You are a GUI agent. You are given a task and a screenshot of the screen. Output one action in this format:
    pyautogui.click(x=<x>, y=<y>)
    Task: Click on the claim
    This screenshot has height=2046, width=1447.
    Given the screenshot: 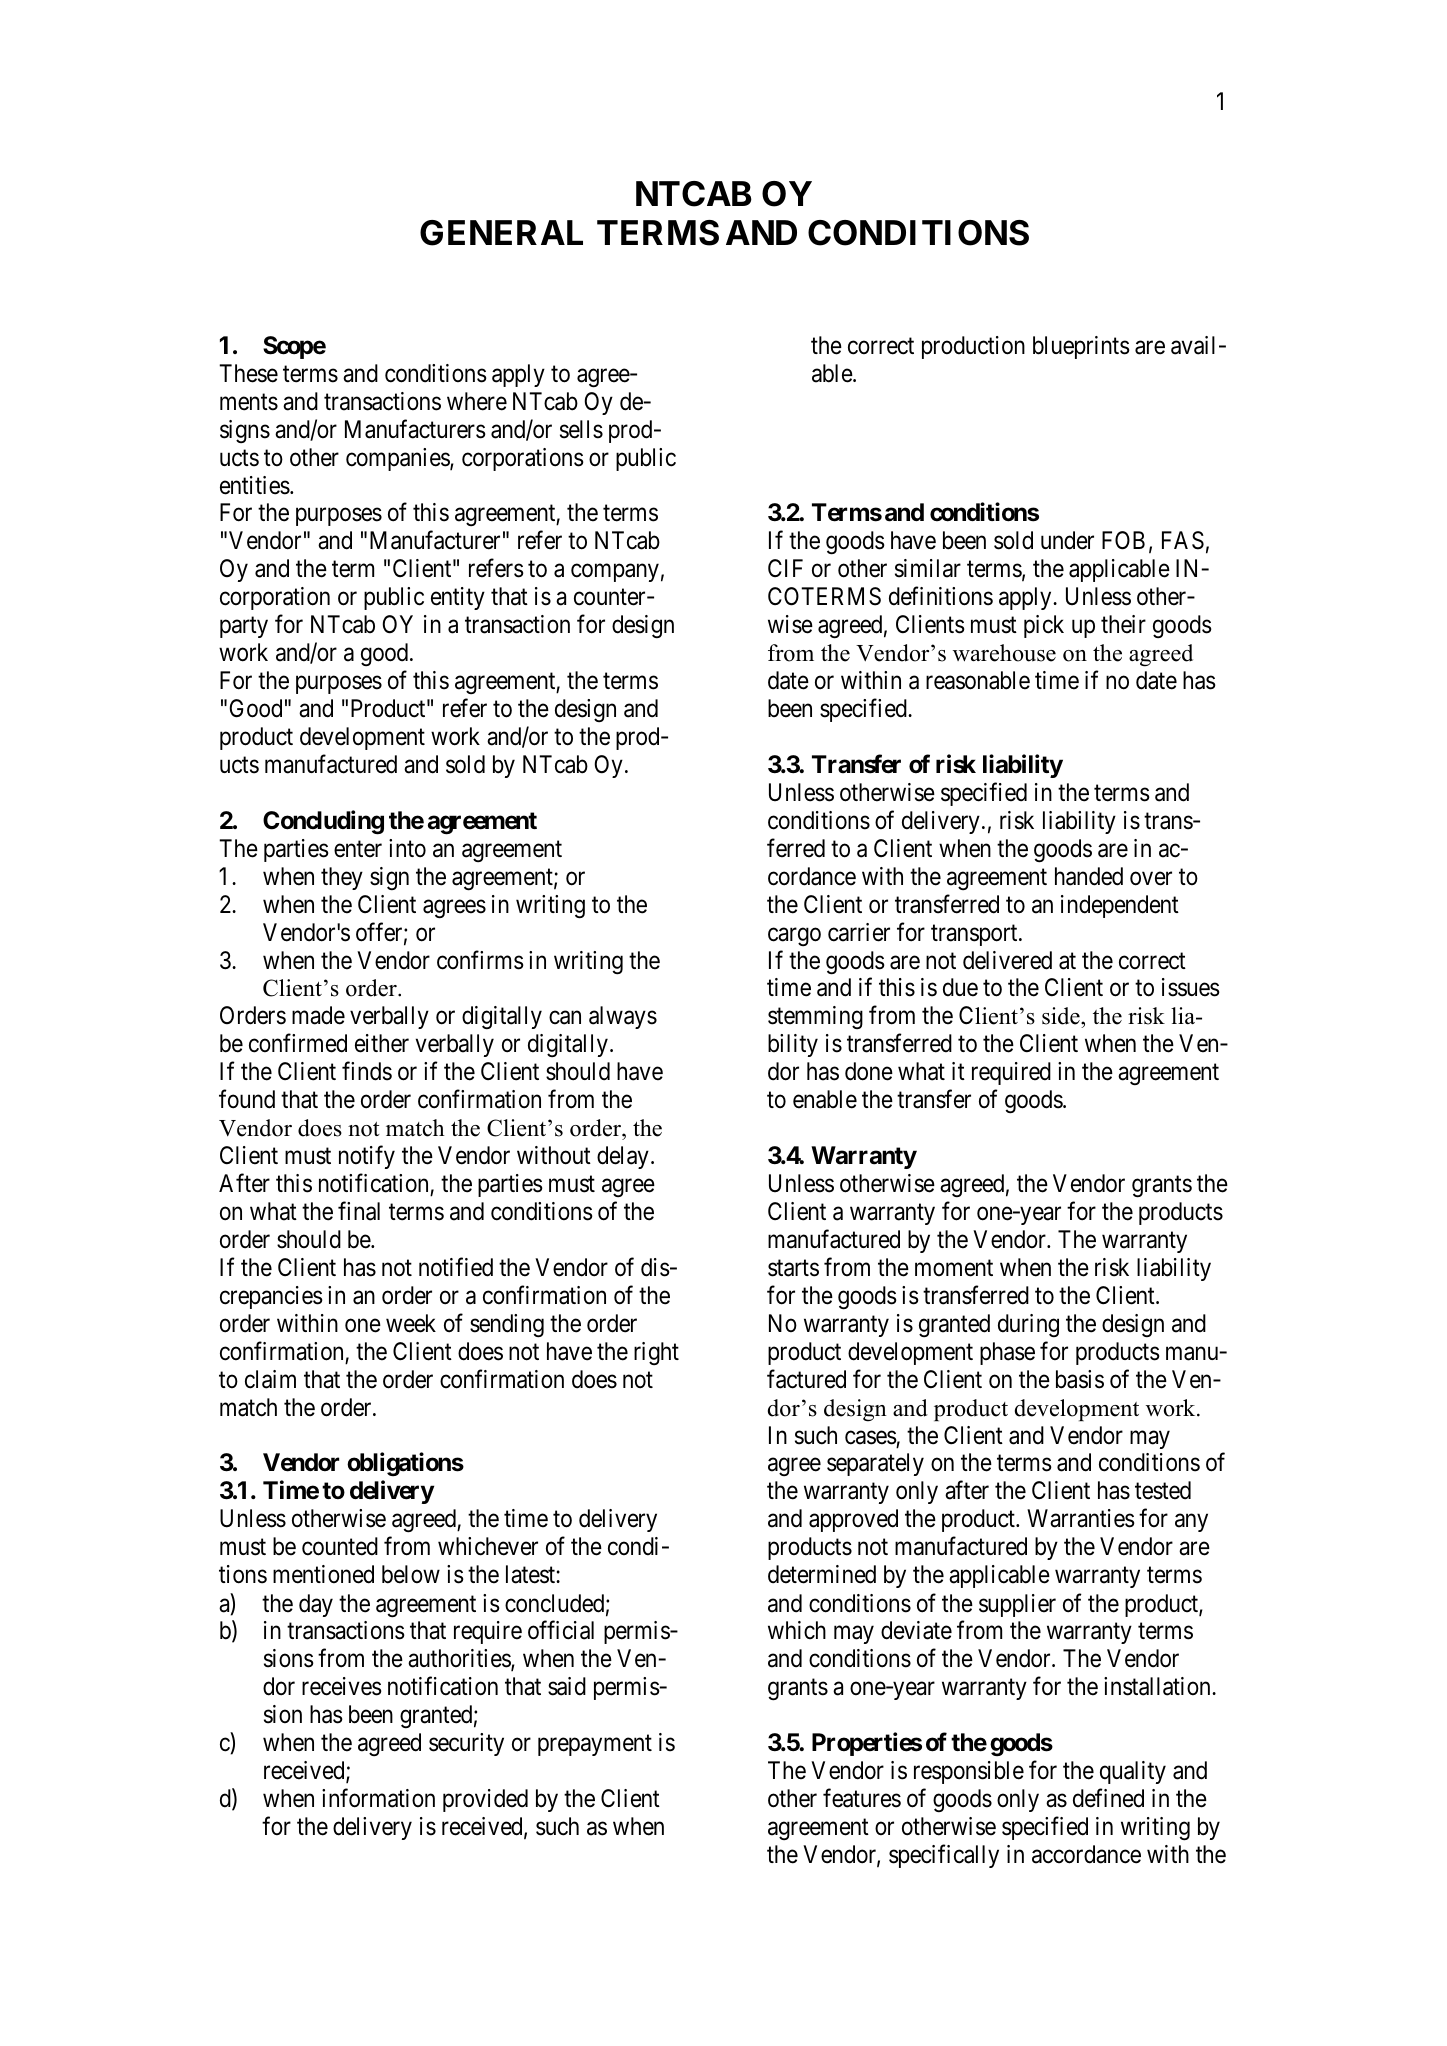 What is the action you would take?
    pyautogui.click(x=270, y=1379)
